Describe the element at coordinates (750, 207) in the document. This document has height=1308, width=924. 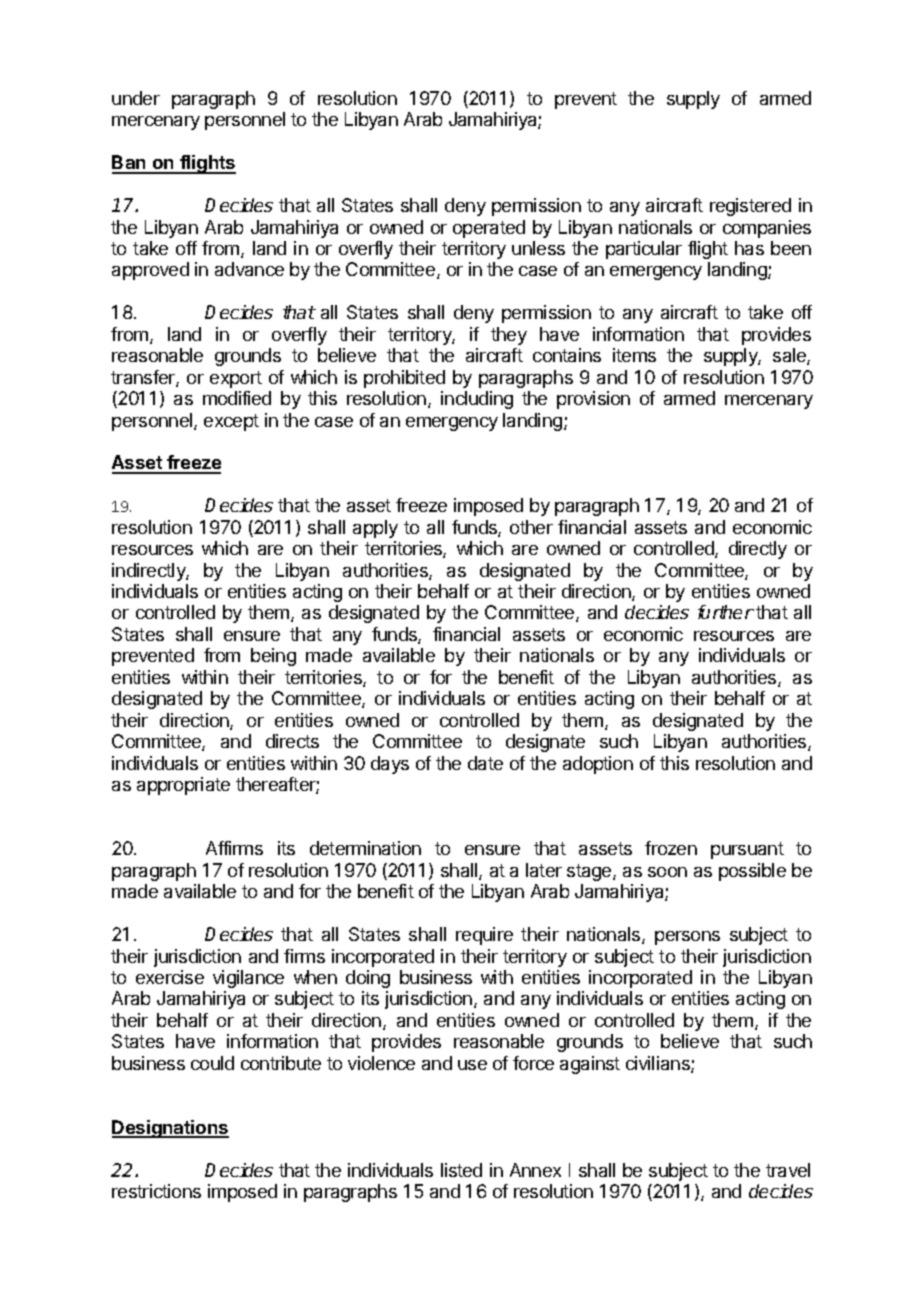
I see `registered` at that location.
